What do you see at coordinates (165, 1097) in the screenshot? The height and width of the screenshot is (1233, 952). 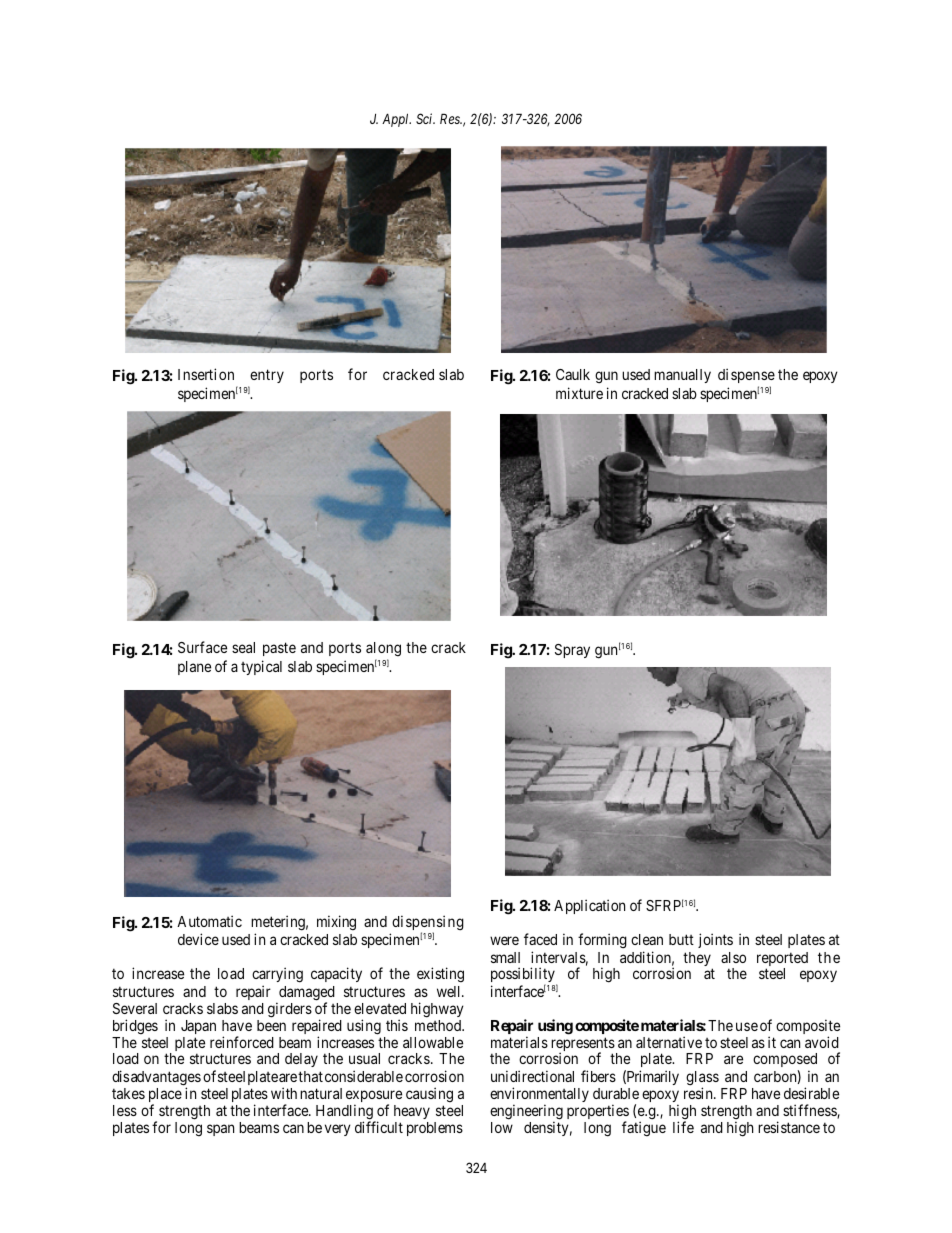 I see `place` at bounding box center [165, 1097].
